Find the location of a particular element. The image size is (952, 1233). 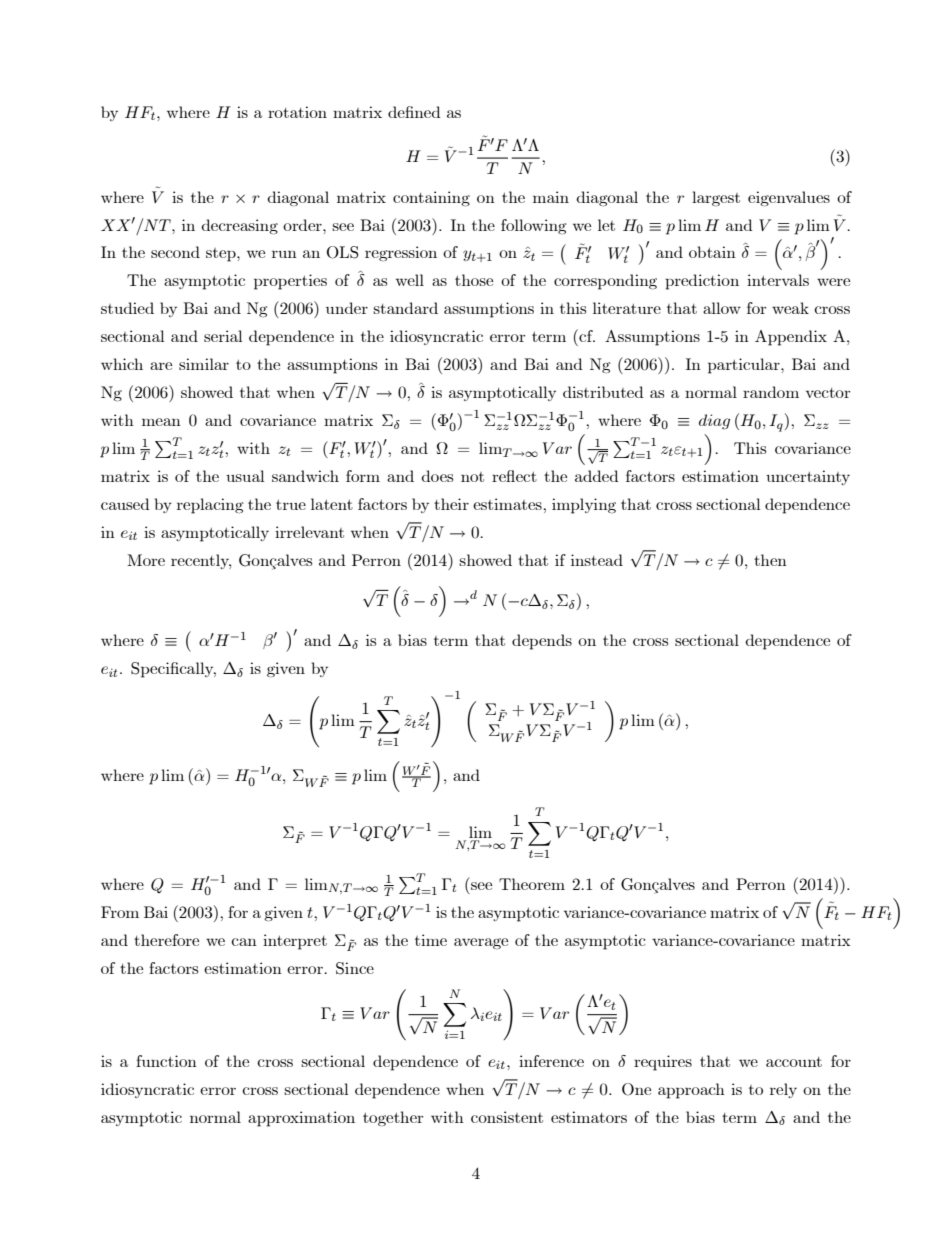

largest is located at coordinates (716, 198).
